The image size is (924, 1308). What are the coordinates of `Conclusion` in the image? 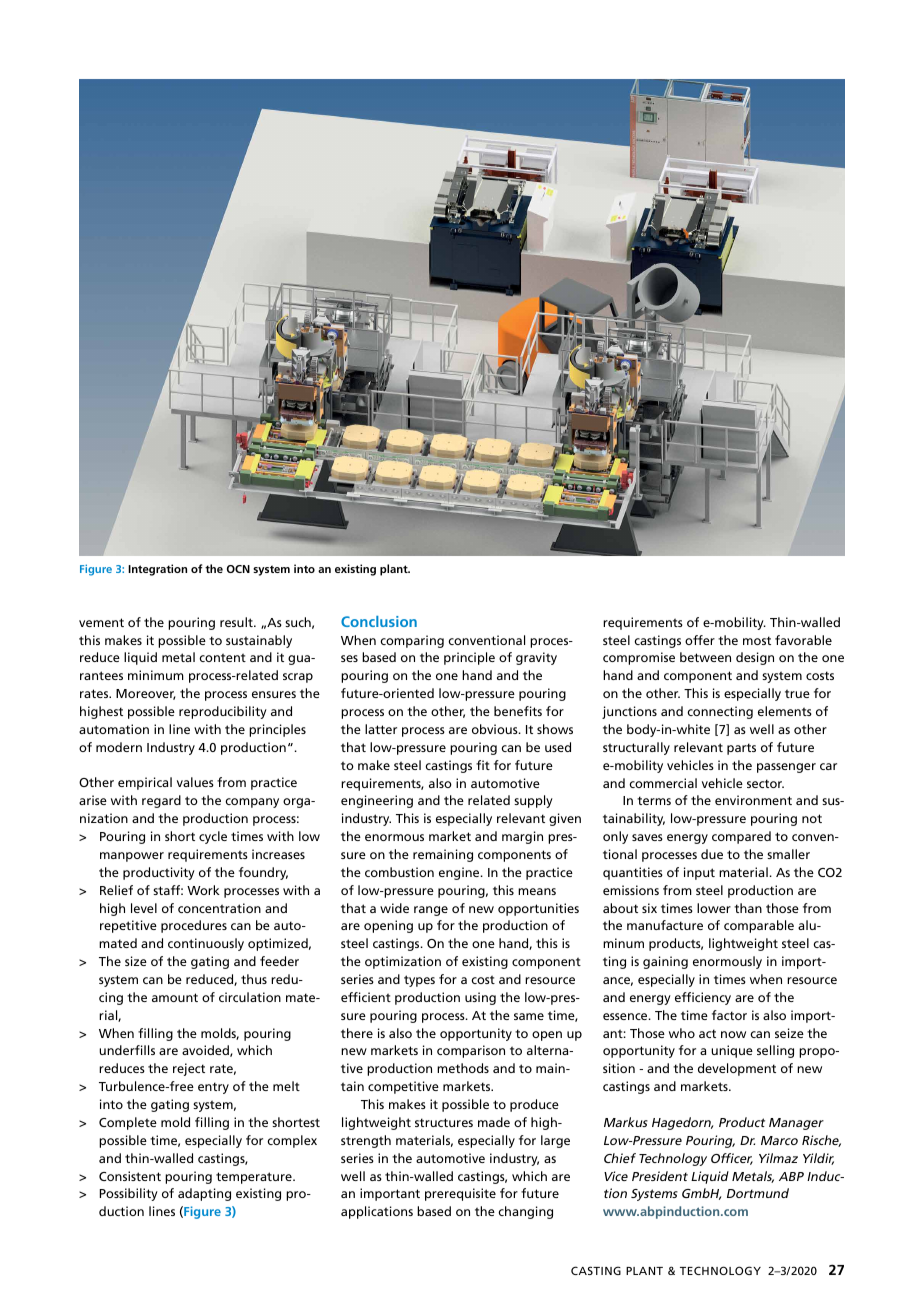 It's located at (379, 621).
